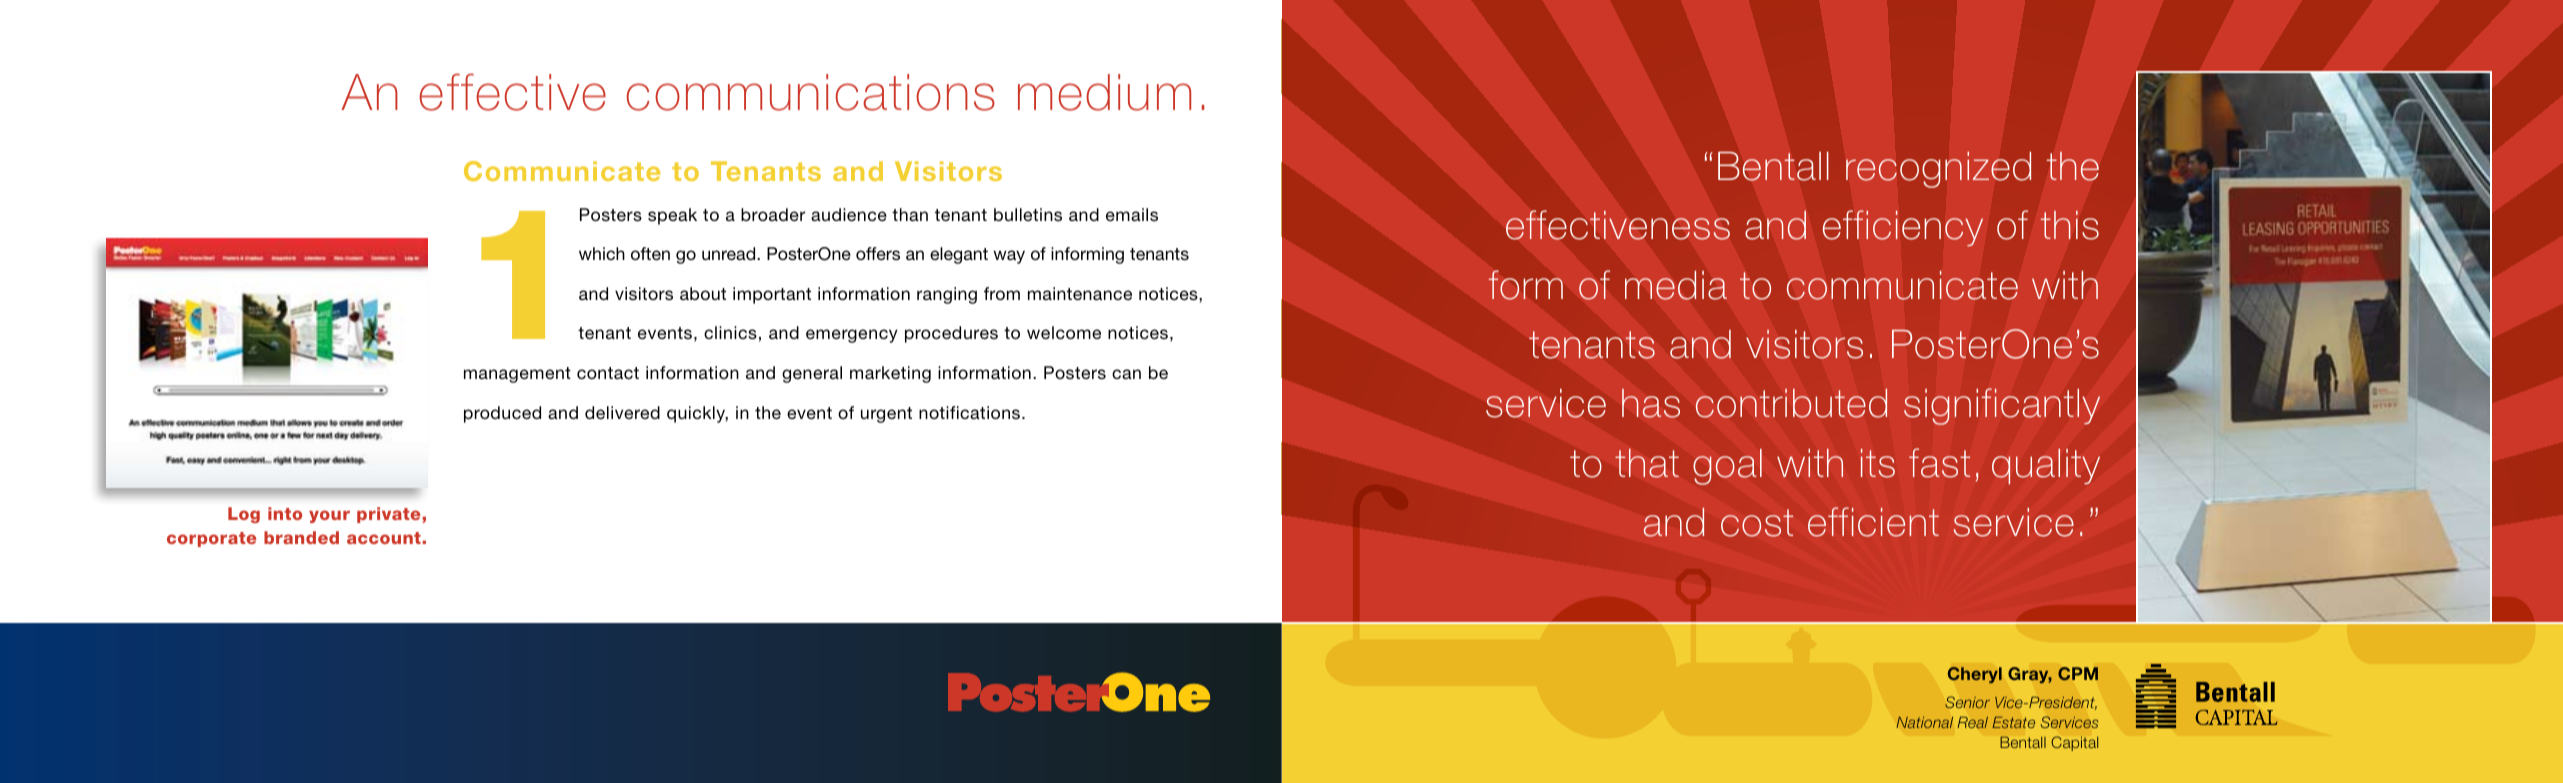 Image resolution: width=2563 pixels, height=783 pixels. What do you see at coordinates (1064, 332) in the screenshot?
I see `welcome` at bounding box center [1064, 332].
